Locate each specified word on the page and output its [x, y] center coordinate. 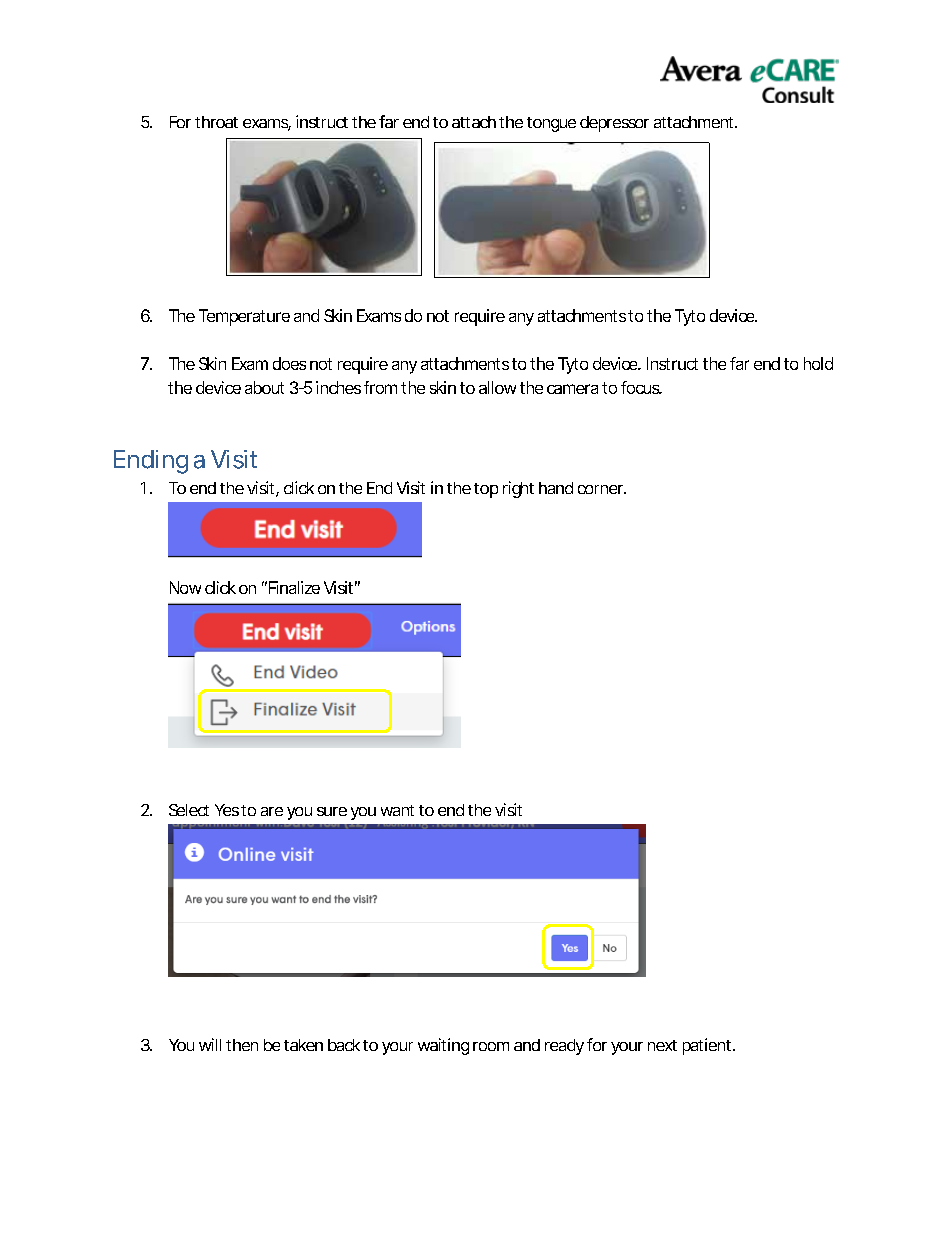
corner [601, 489]
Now [185, 587]
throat [216, 122]
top [486, 490]
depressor [614, 124]
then [242, 1045]
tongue [551, 124]
